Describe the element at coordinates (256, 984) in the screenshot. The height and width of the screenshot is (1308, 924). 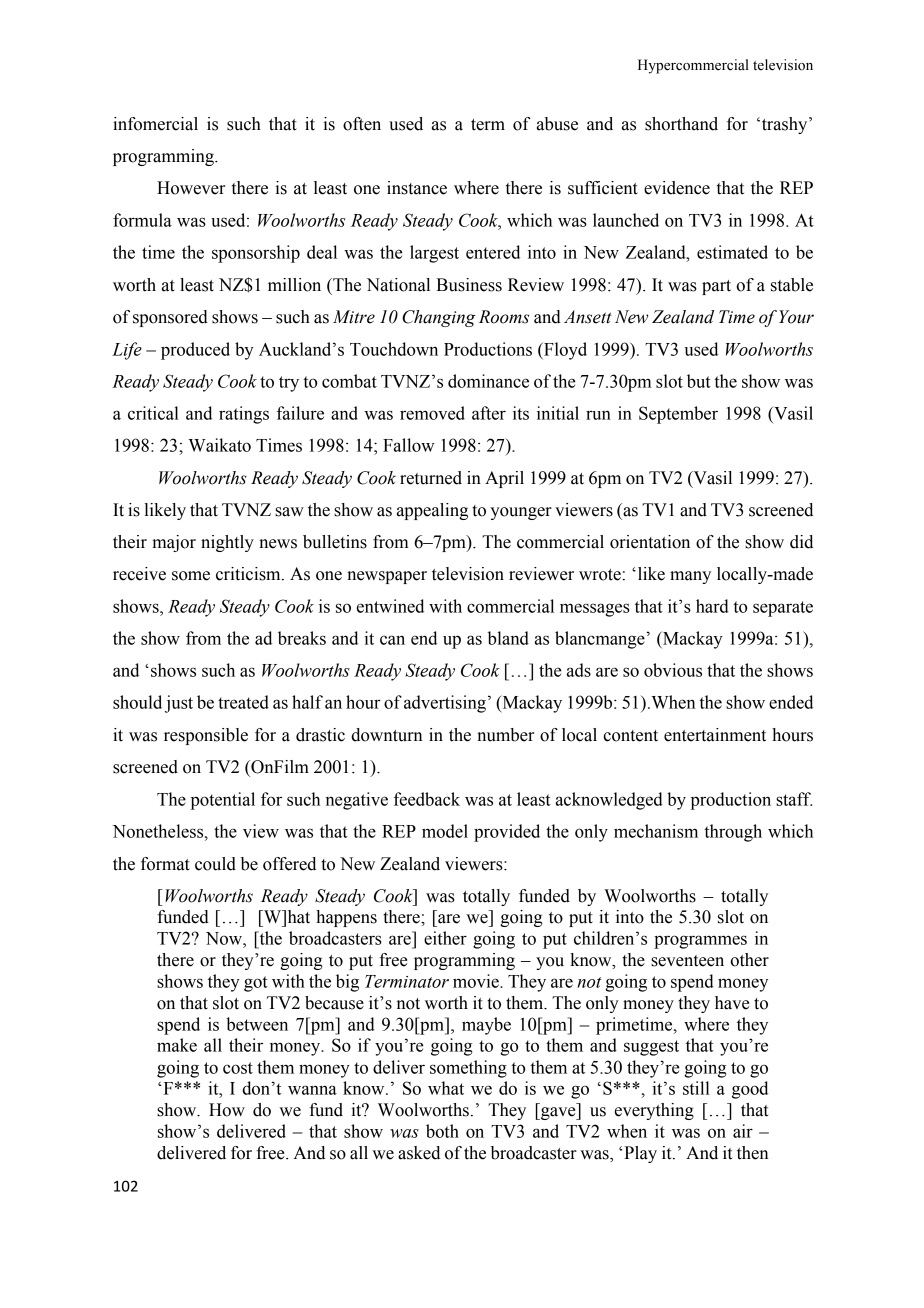
I see `got` at that location.
